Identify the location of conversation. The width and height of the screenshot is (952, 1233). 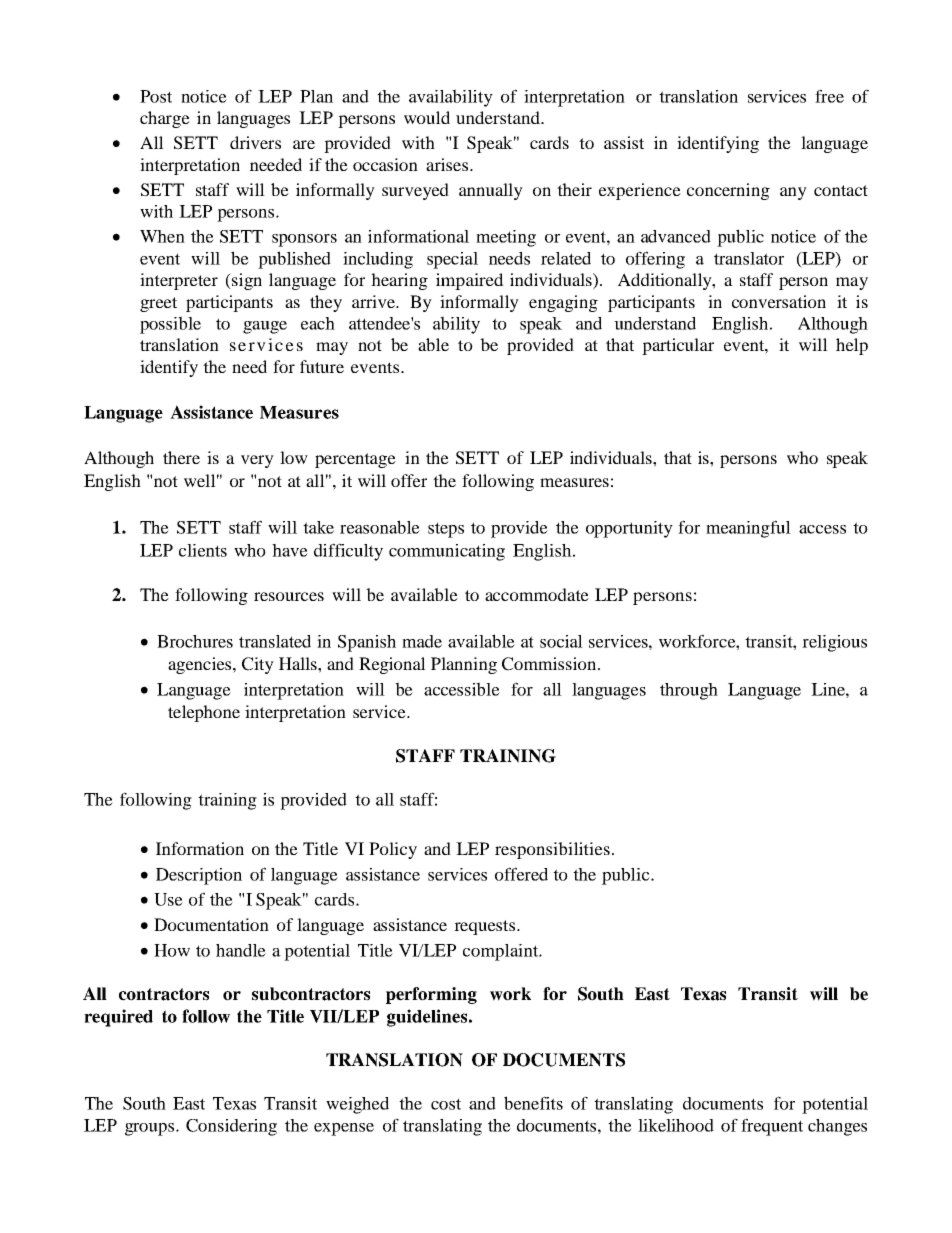
(779, 301).
